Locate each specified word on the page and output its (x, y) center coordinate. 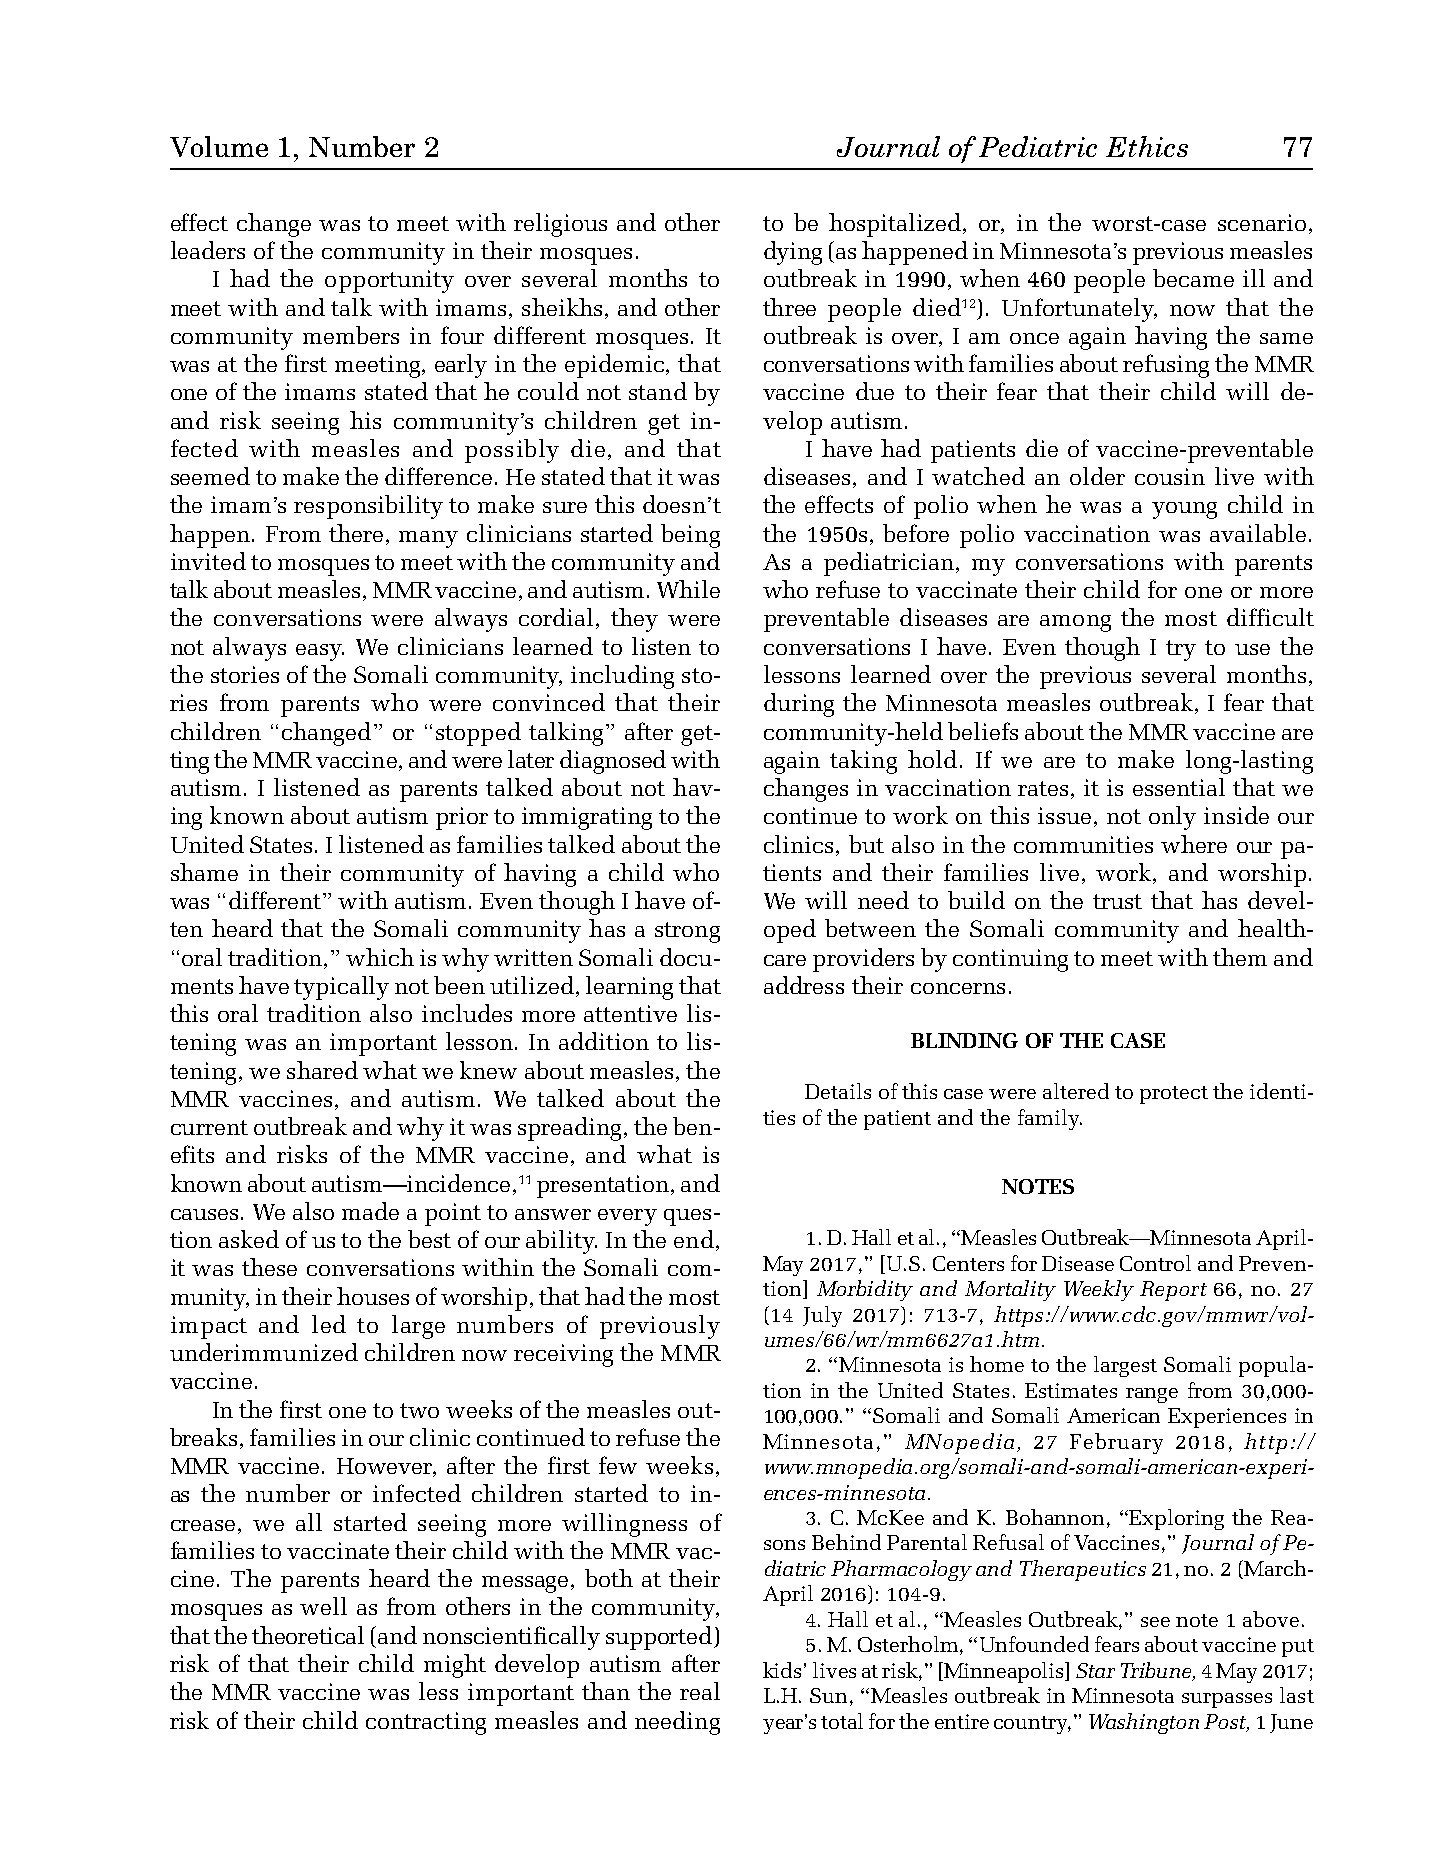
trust (1117, 901)
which (380, 957)
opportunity (389, 281)
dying (793, 253)
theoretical (308, 1635)
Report (1173, 1291)
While (688, 589)
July (822, 1316)
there (358, 533)
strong (687, 932)
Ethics (1147, 146)
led (329, 1324)
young (1184, 510)
